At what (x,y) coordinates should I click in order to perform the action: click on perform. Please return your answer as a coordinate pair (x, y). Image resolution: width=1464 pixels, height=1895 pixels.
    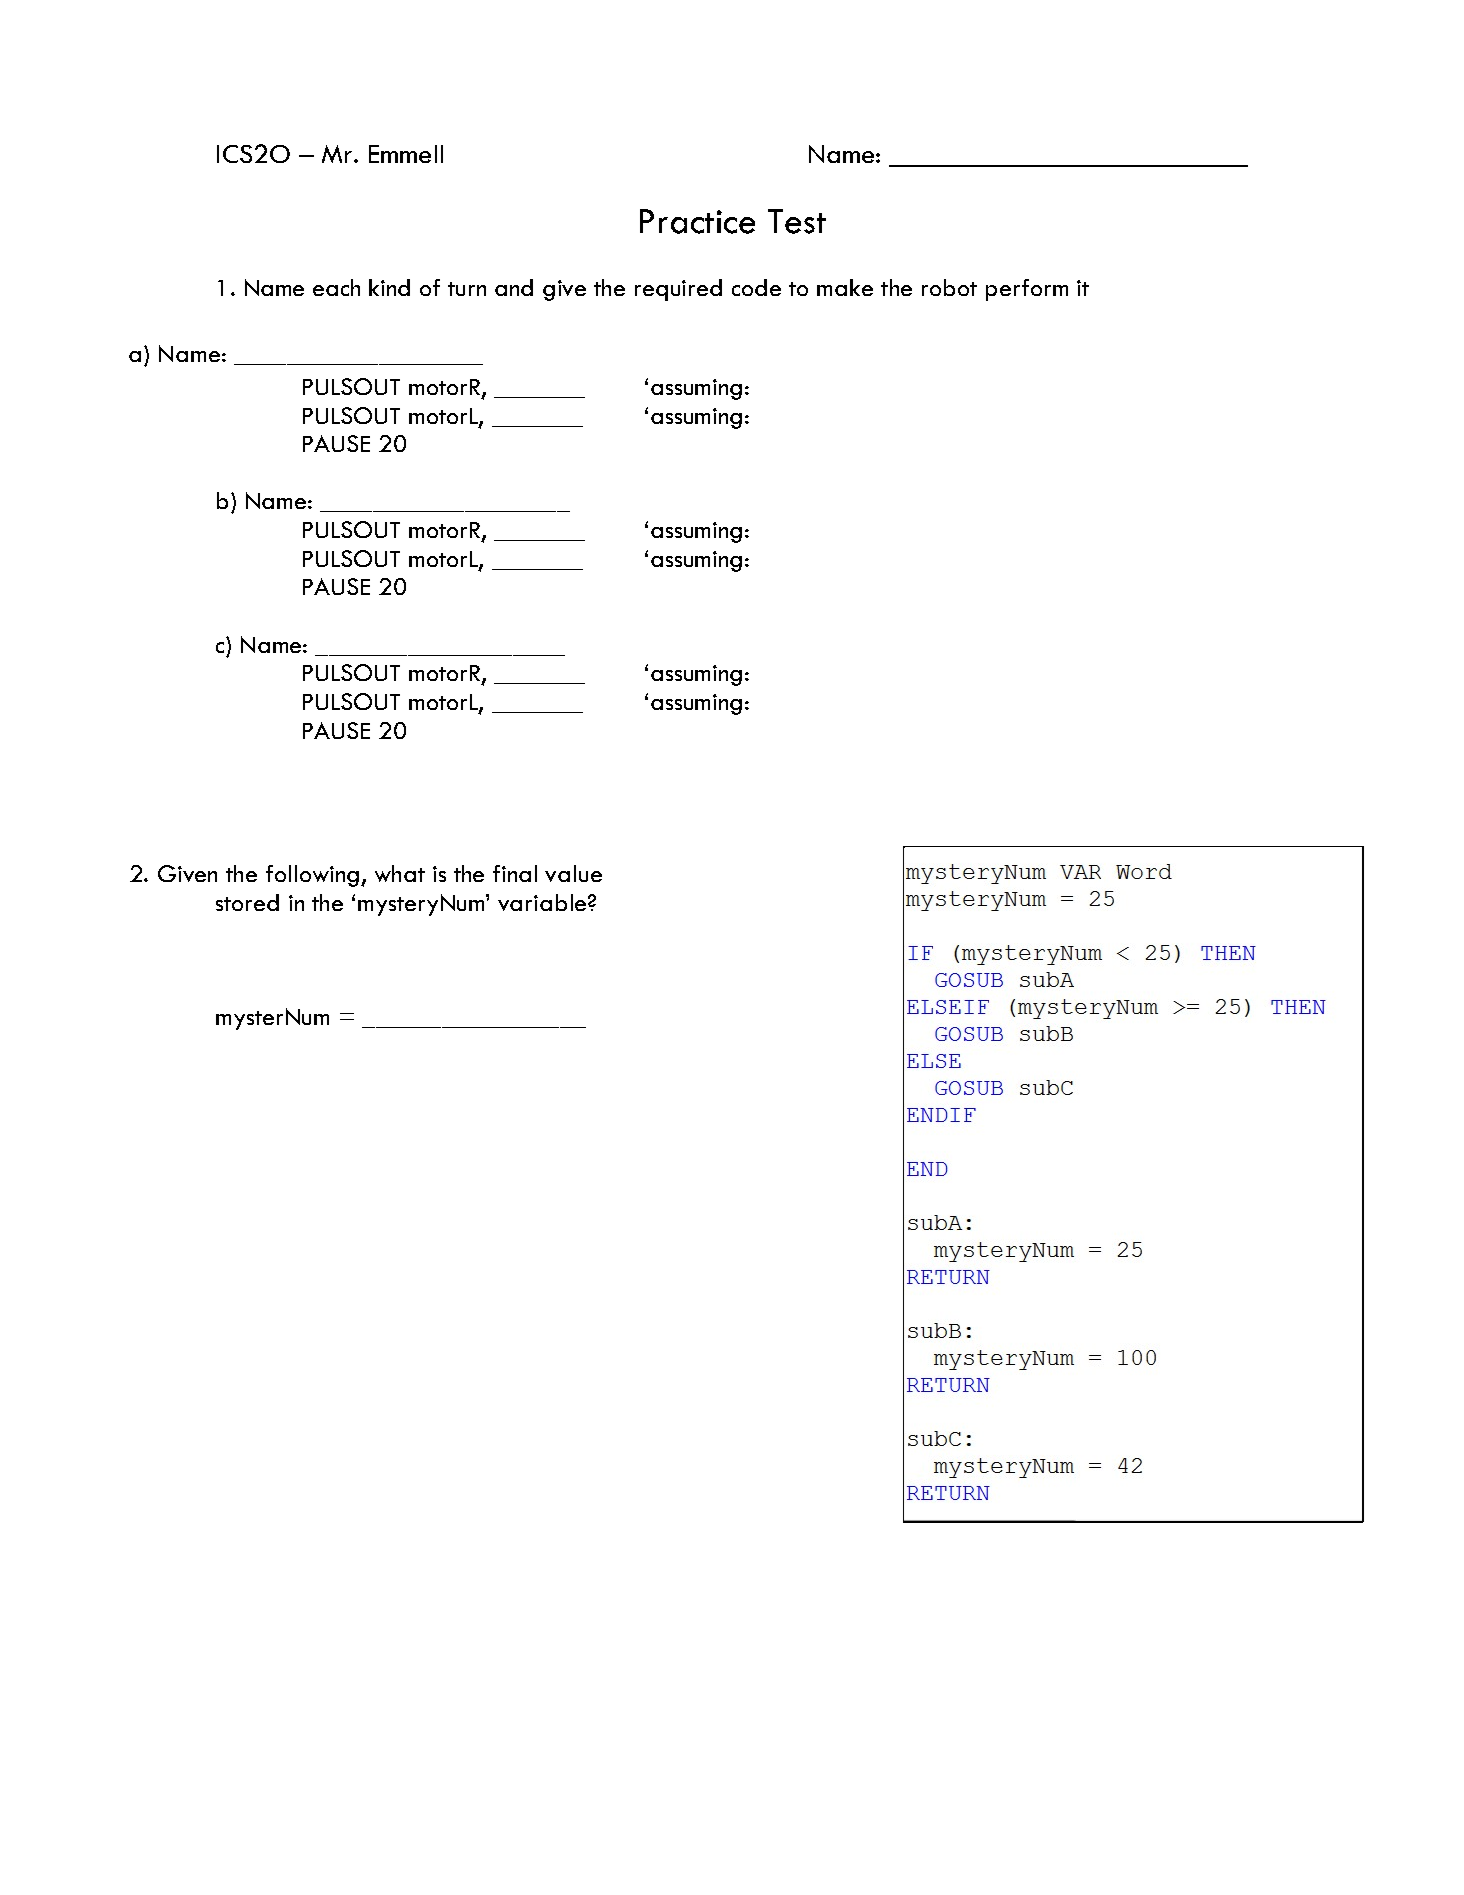
    Looking at the image, I should click on (1027, 290).
